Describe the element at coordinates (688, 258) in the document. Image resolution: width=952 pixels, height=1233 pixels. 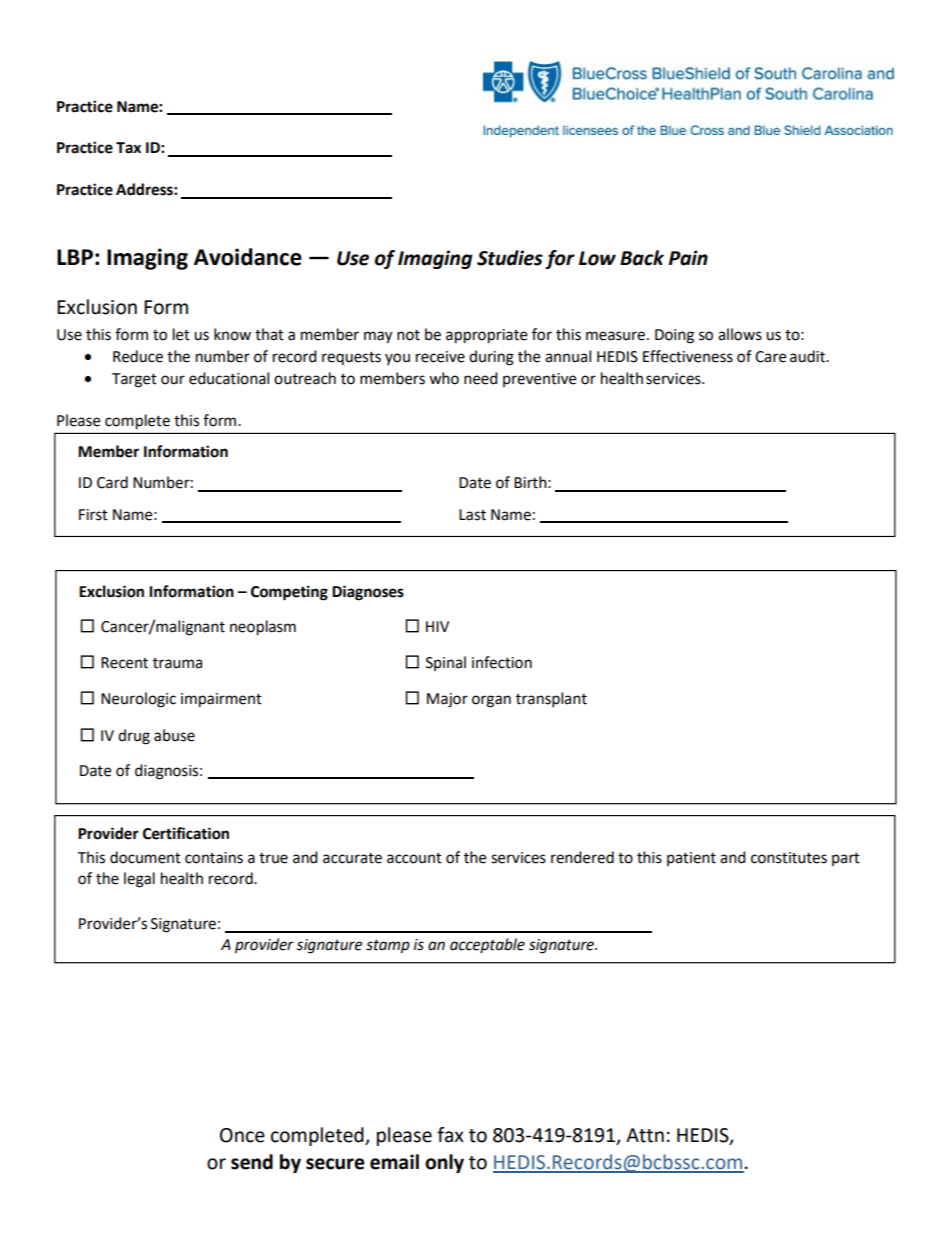
I see `Pain` at that location.
